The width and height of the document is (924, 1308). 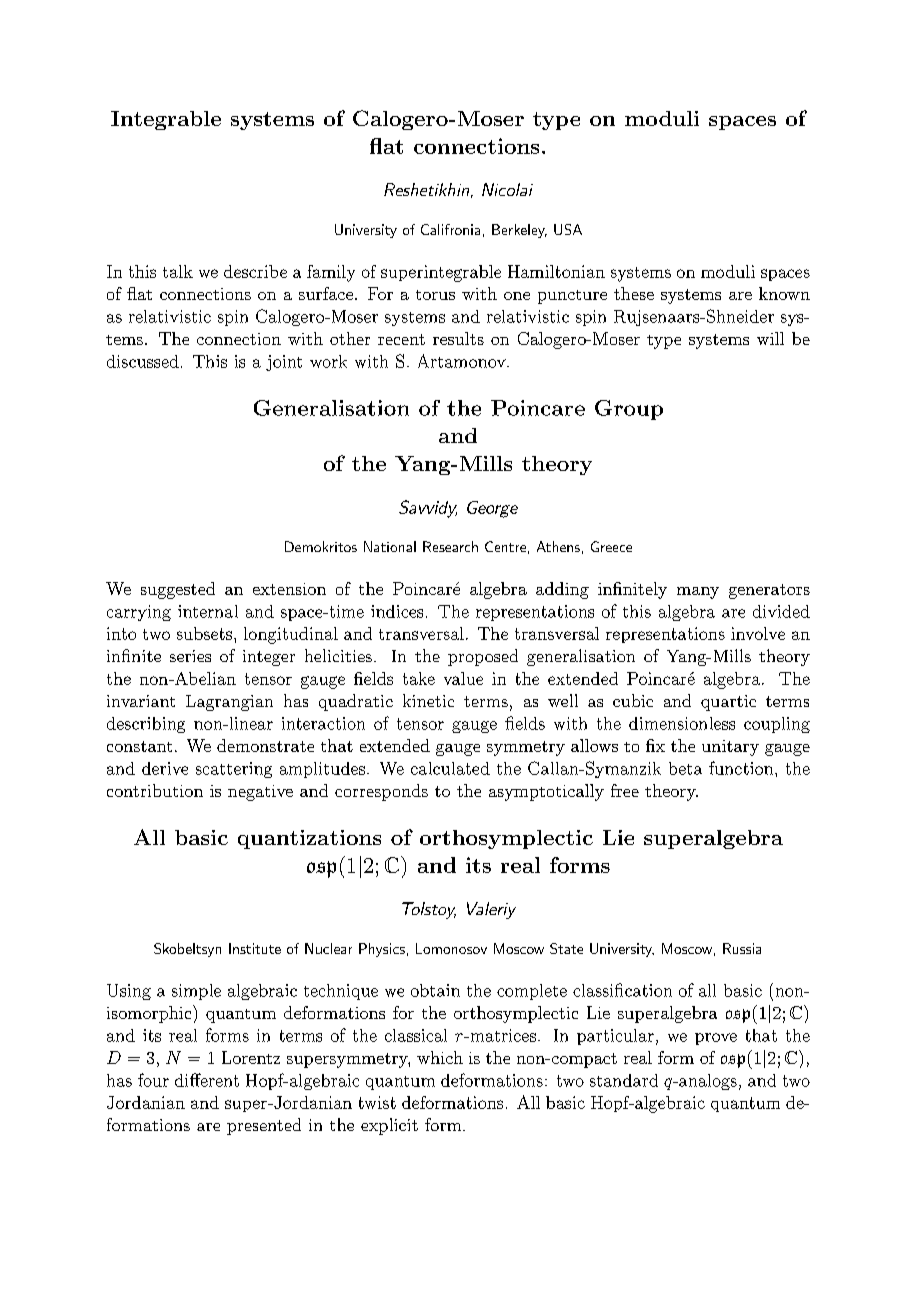 I want to click on Nicolai, so click(x=507, y=189).
